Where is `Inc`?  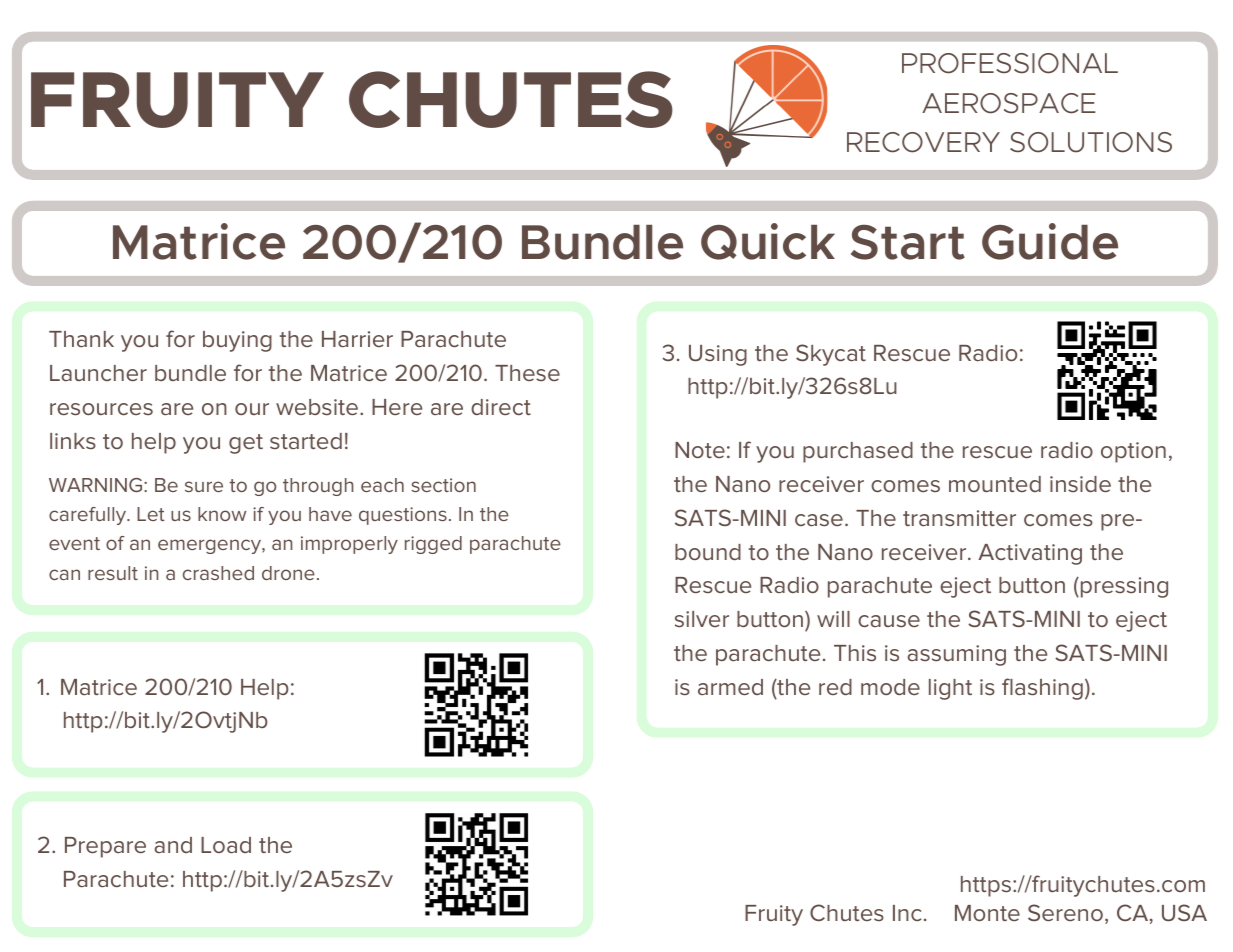
Inc is located at coordinates (907, 913).
